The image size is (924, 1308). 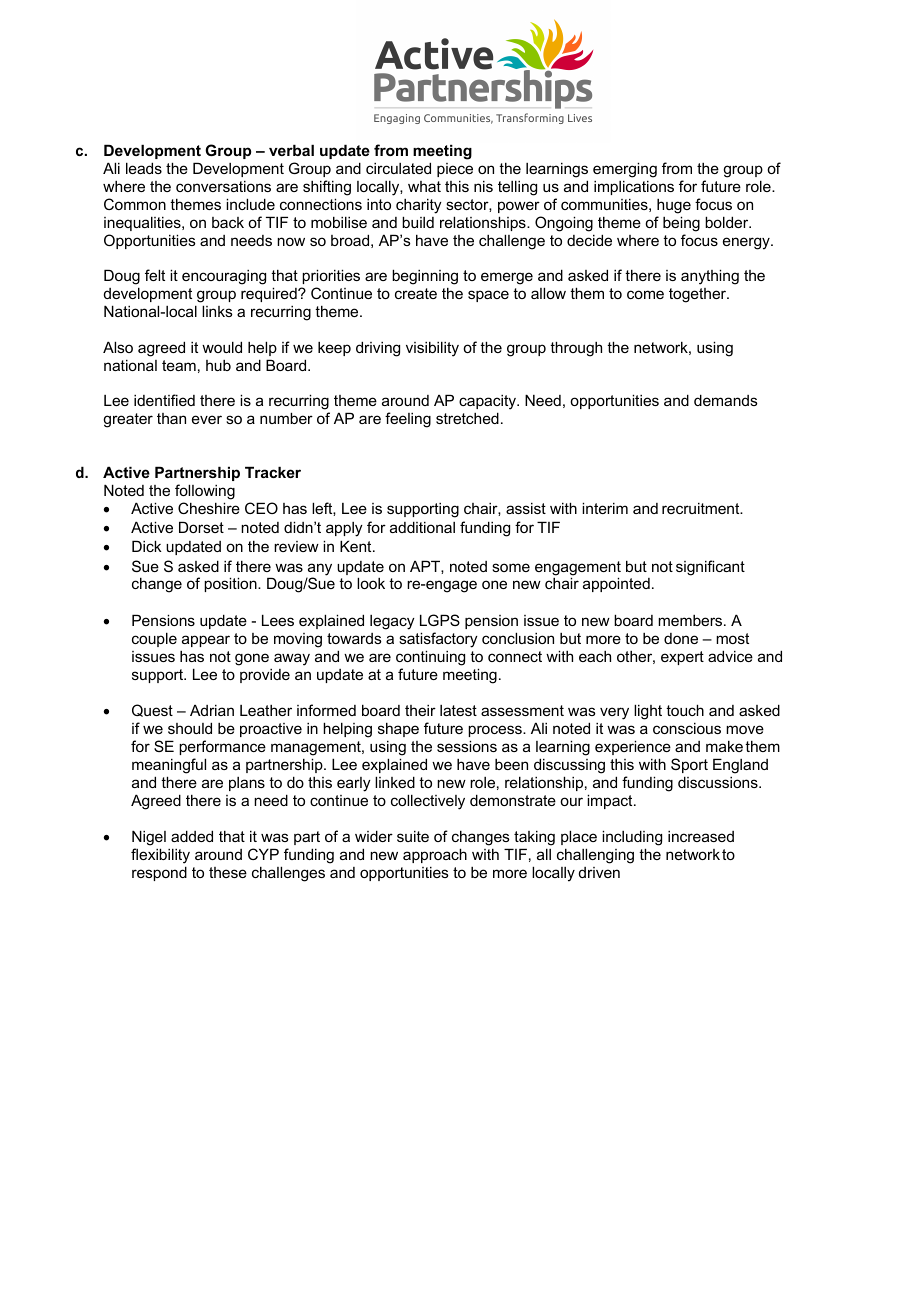 I want to click on increased, so click(x=701, y=836).
